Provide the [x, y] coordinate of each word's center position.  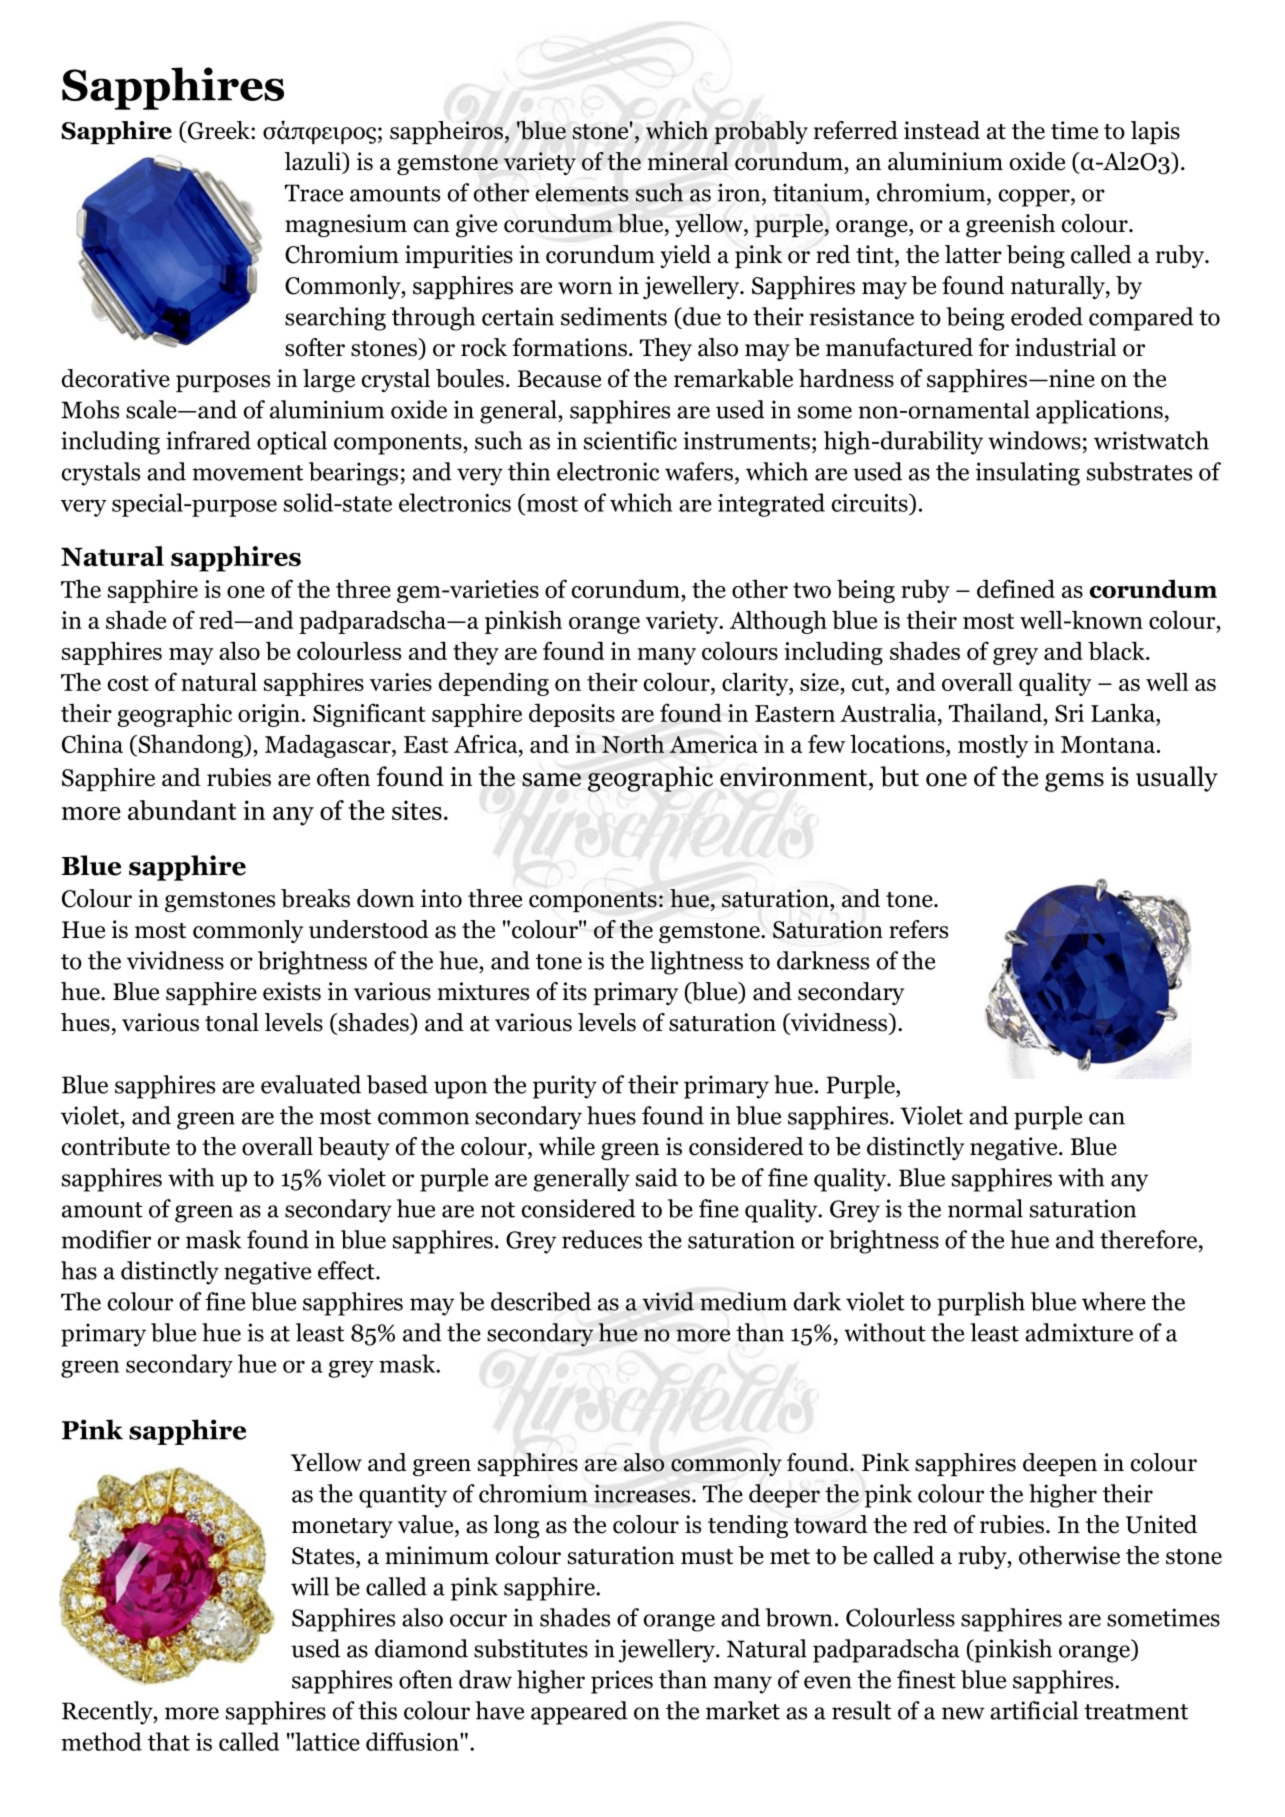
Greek [219, 130]
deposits [572, 715]
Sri [1069, 713]
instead [942, 130]
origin [269, 715]
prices [622, 1682]
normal [985, 1208]
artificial [1034, 1710]
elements [582, 192]
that [169, 1741]
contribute [116, 1146]
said [657, 1177]
